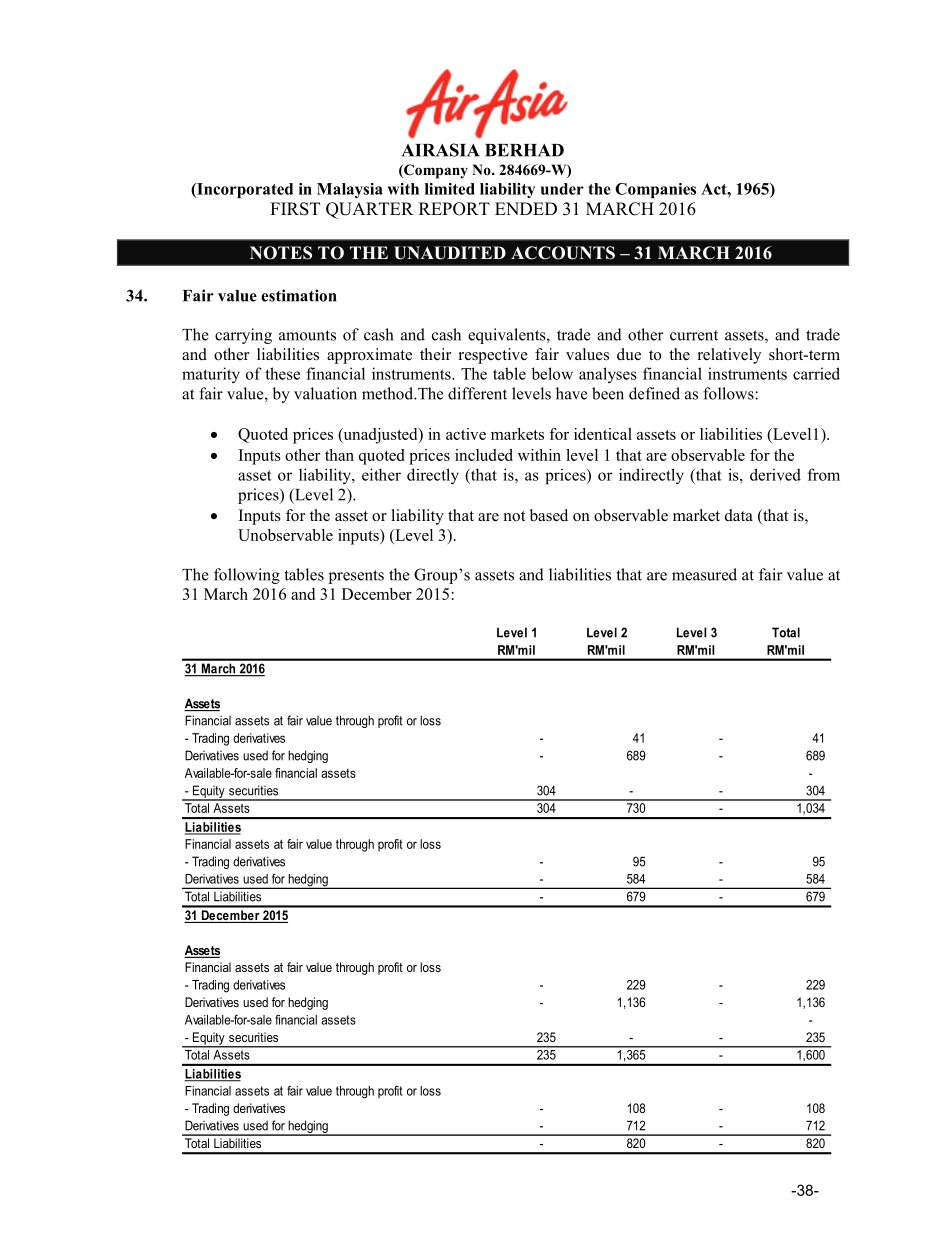 This screenshot has width=952, height=1233. I want to click on BERHAD, so click(524, 150).
